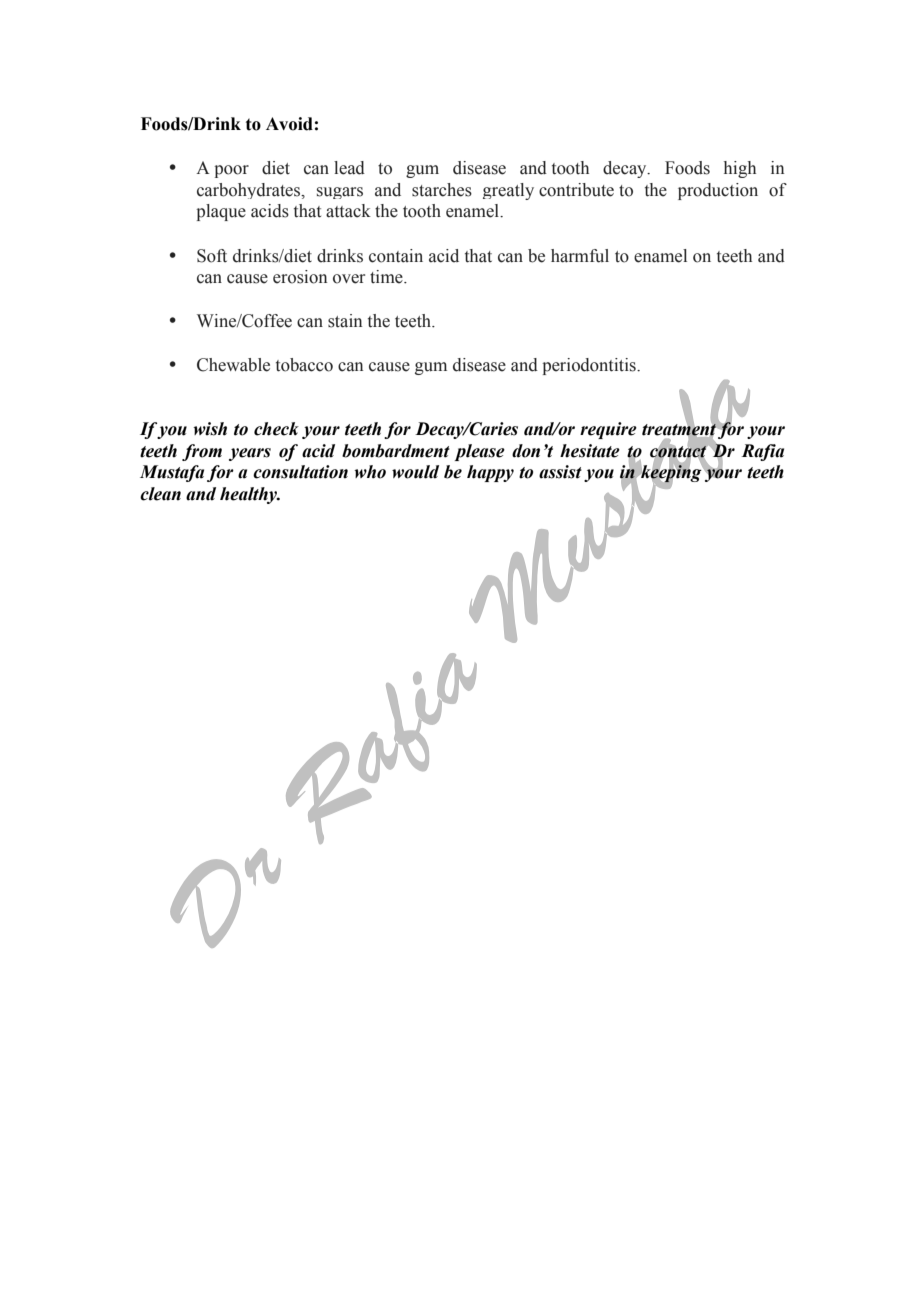  I want to click on Avoid, so click(289, 124).
